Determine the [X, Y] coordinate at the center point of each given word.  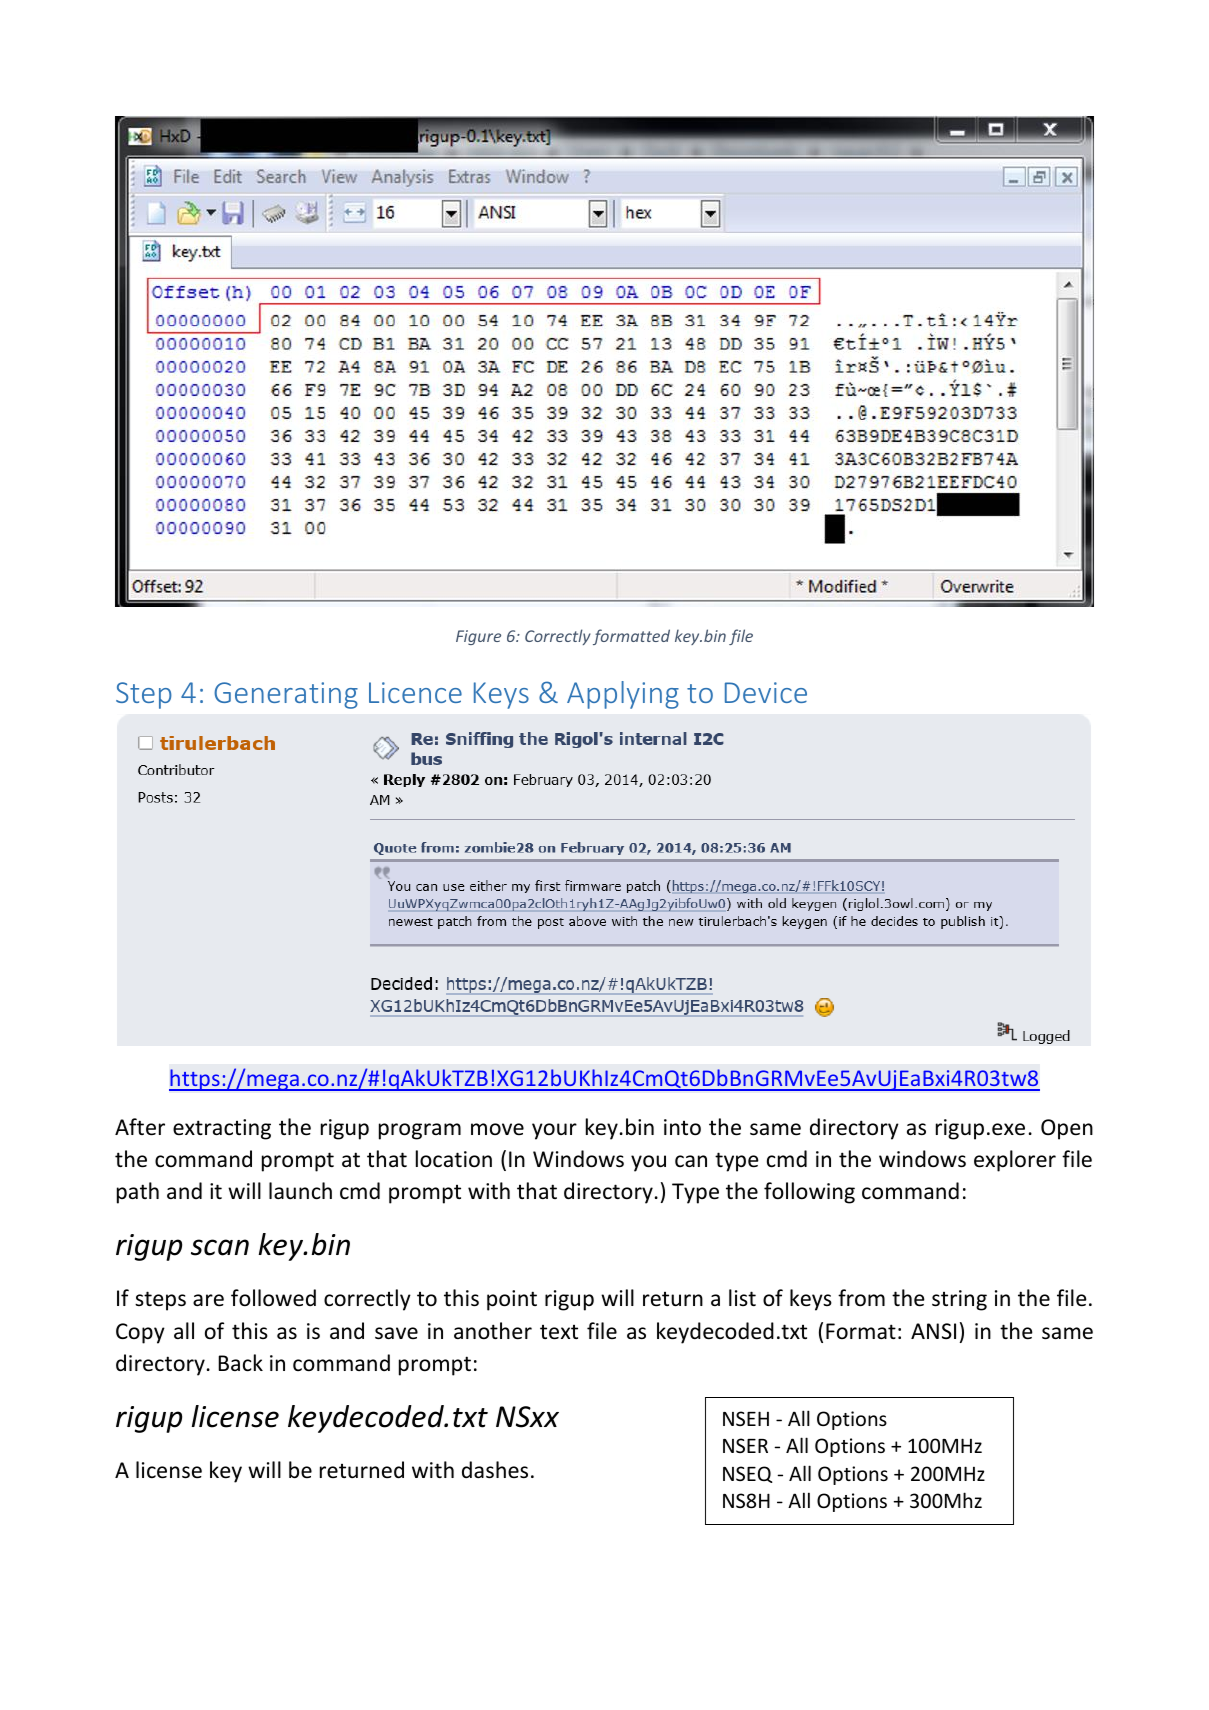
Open [1067, 1129]
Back [240, 1363]
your [554, 1131]
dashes [495, 1470]
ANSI [933, 1331]
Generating [286, 695]
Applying [623, 695]
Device [766, 692]
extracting [222, 1129]
